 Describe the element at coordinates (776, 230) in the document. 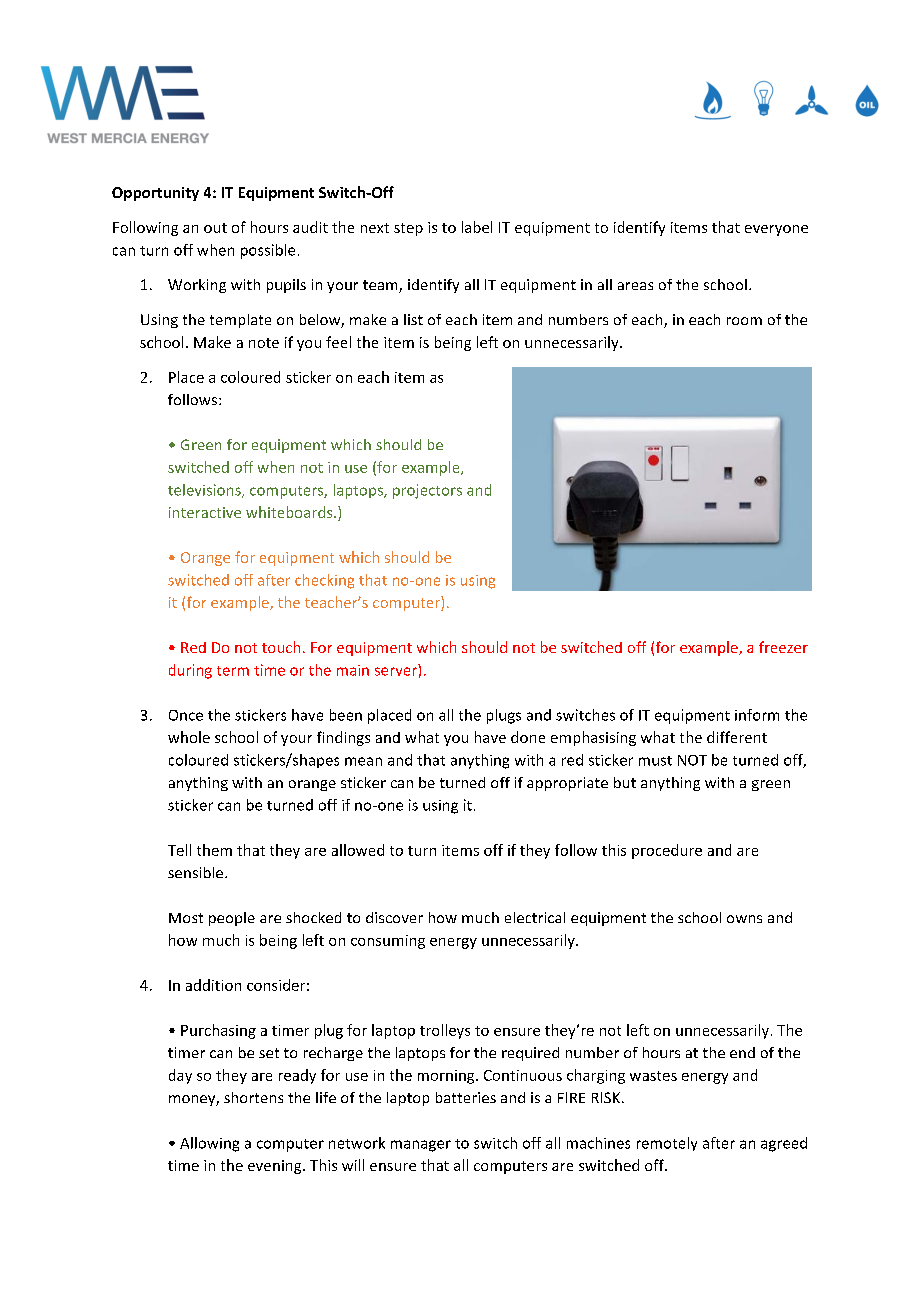

I see `everyone` at that location.
